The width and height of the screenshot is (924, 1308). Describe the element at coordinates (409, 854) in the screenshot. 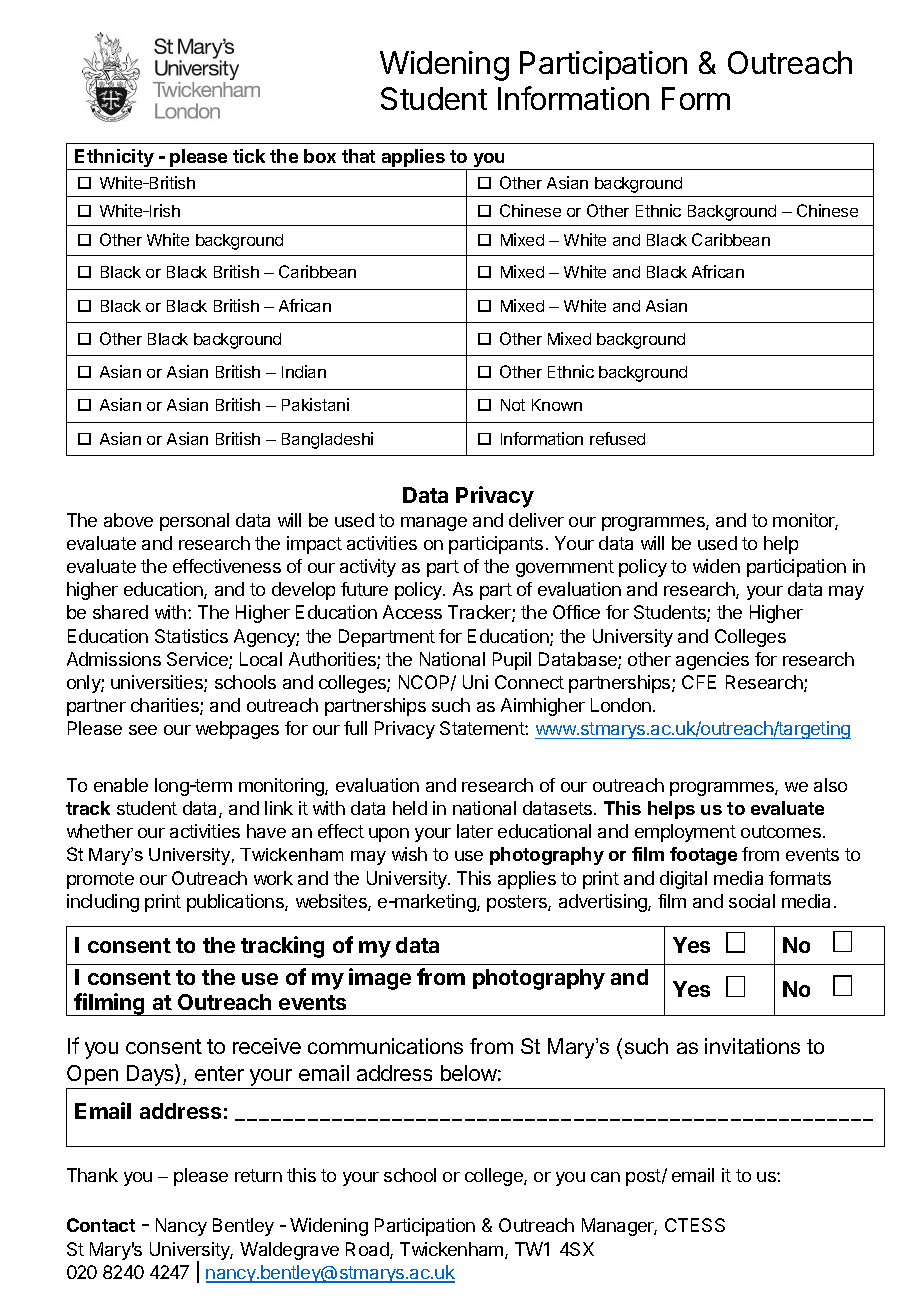

I see `wish` at that location.
